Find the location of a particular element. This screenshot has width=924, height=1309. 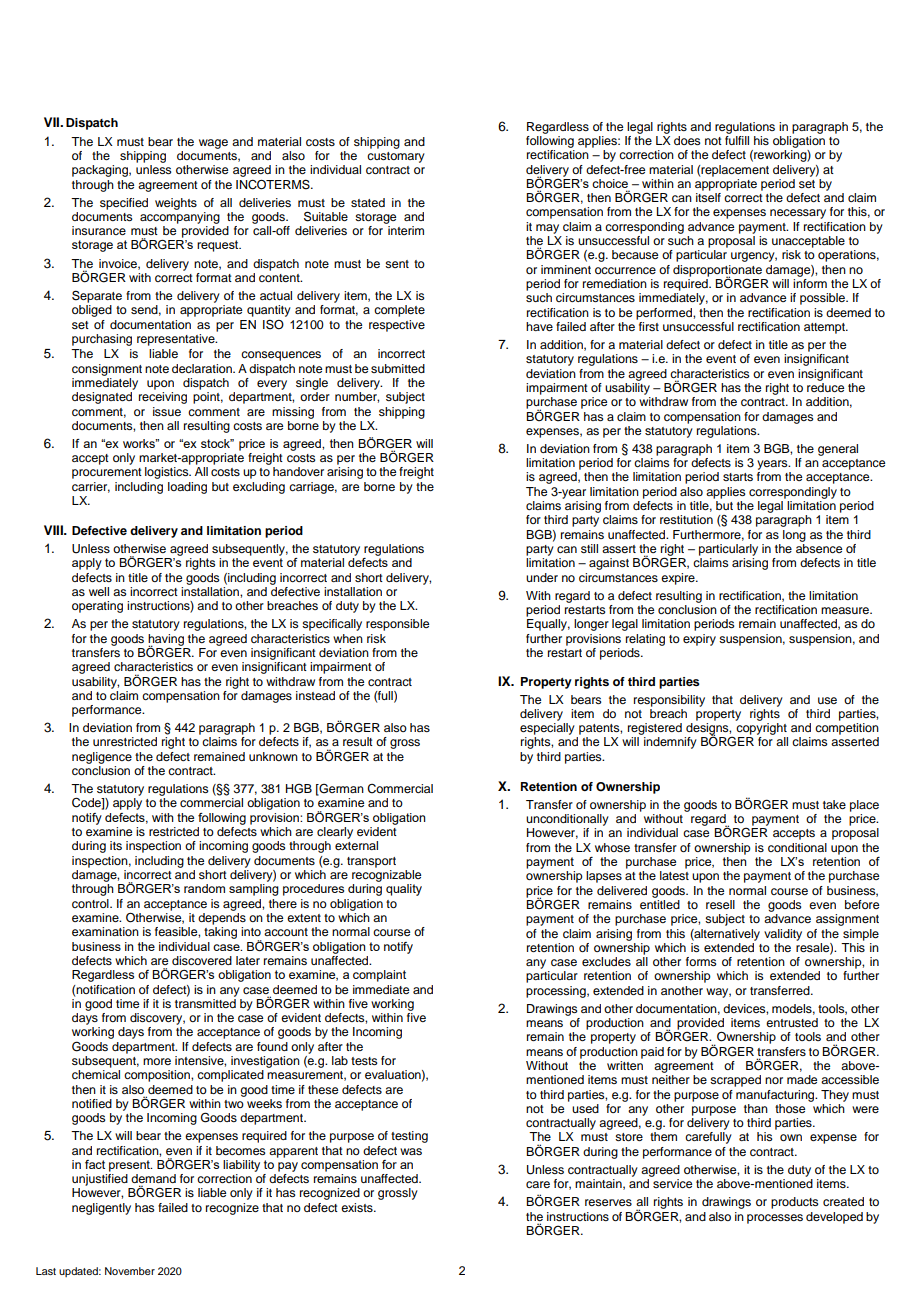

absence is located at coordinates (819, 548).
